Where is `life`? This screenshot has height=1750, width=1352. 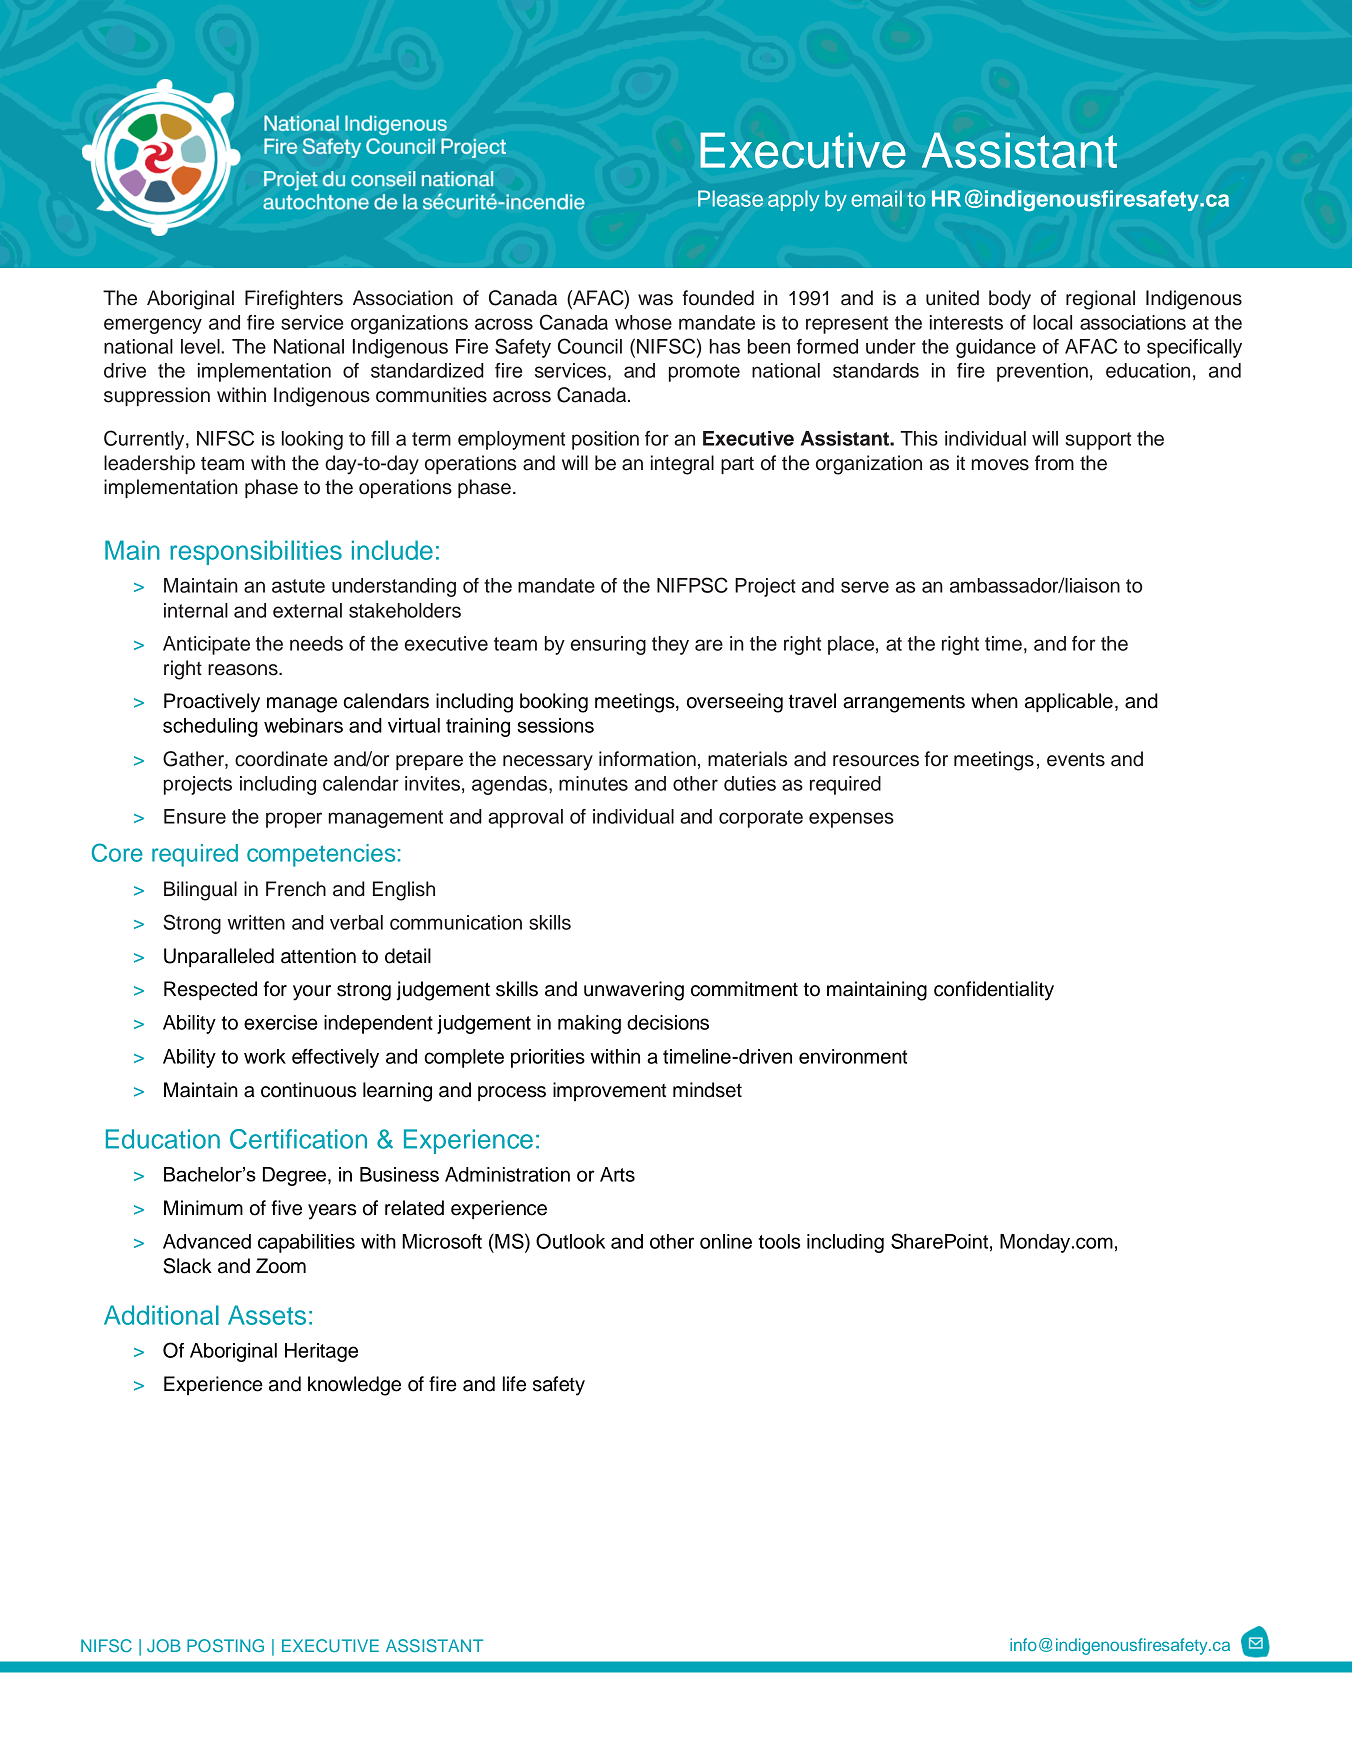 life is located at coordinates (514, 1384).
